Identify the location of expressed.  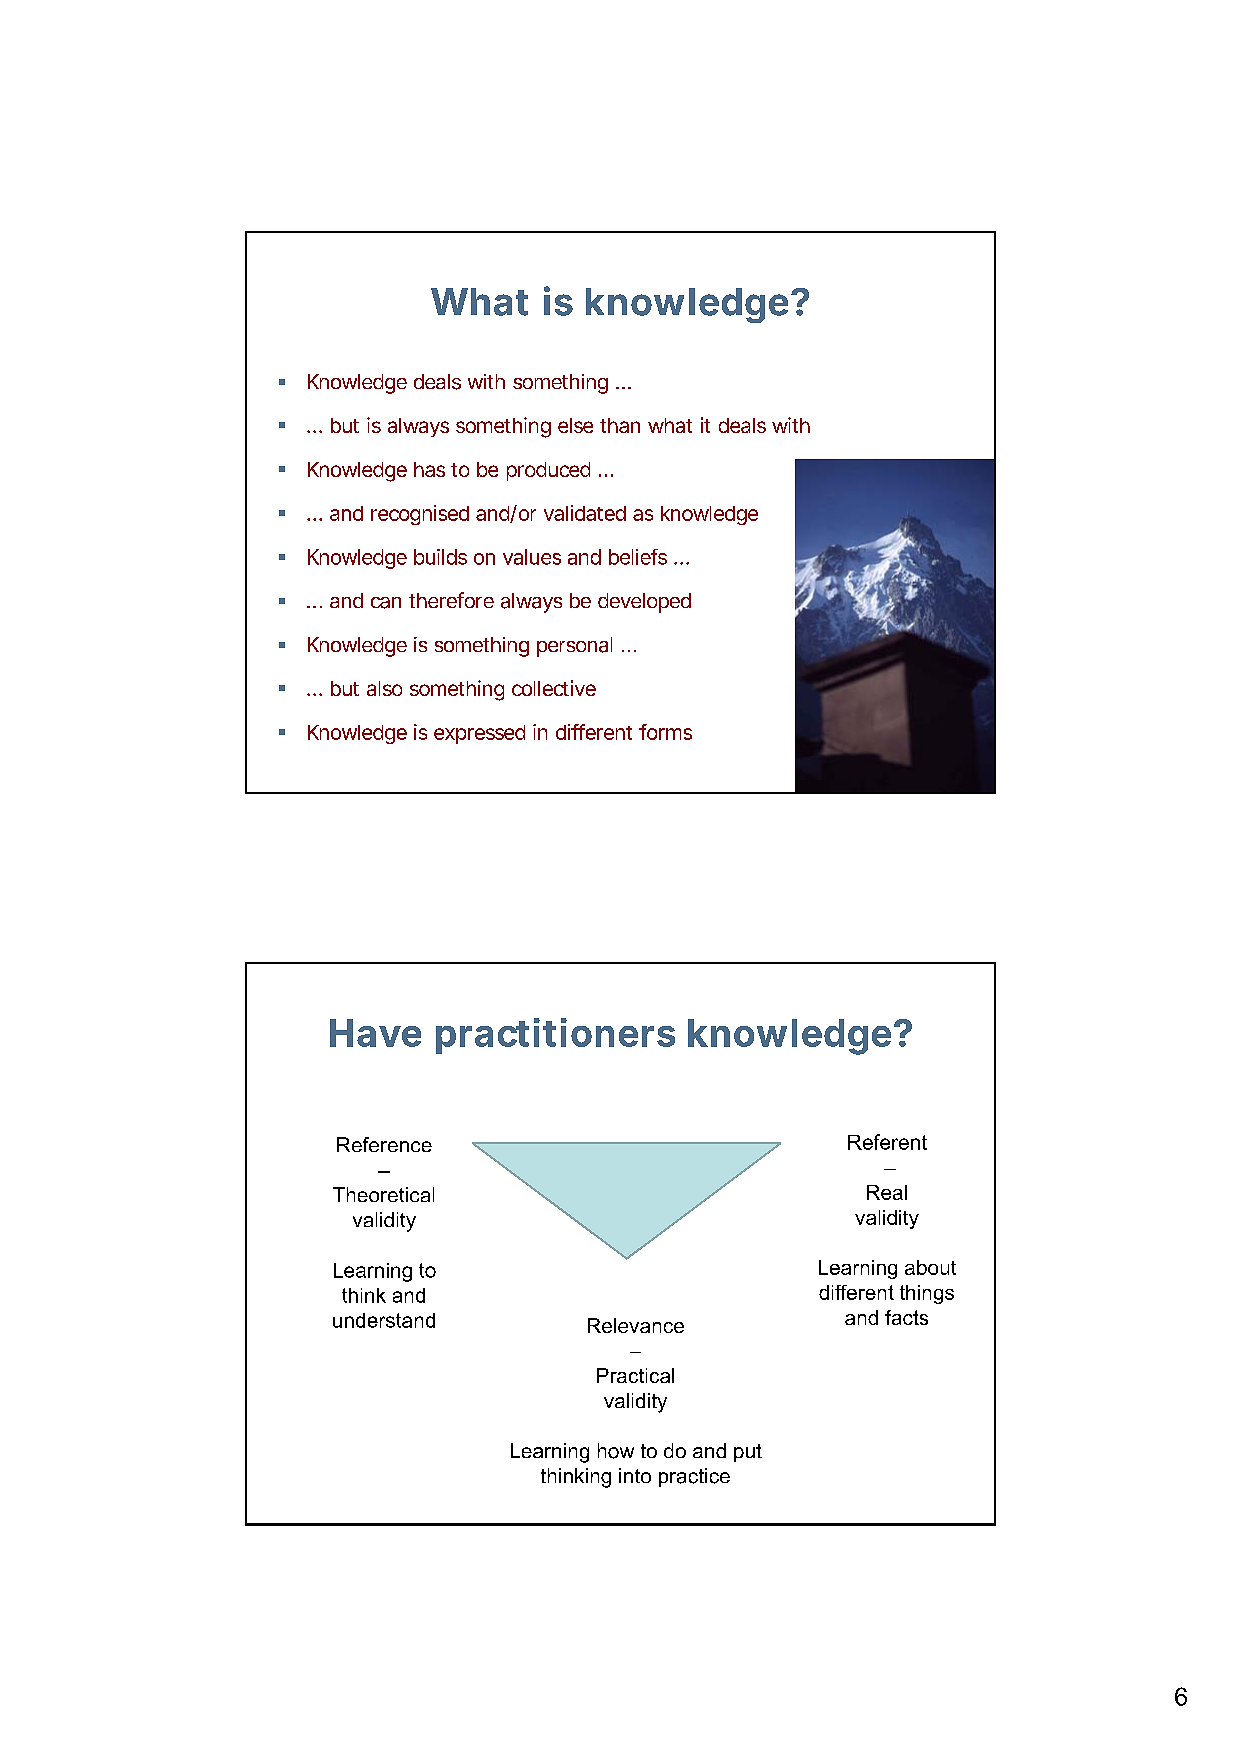
(479, 734).
